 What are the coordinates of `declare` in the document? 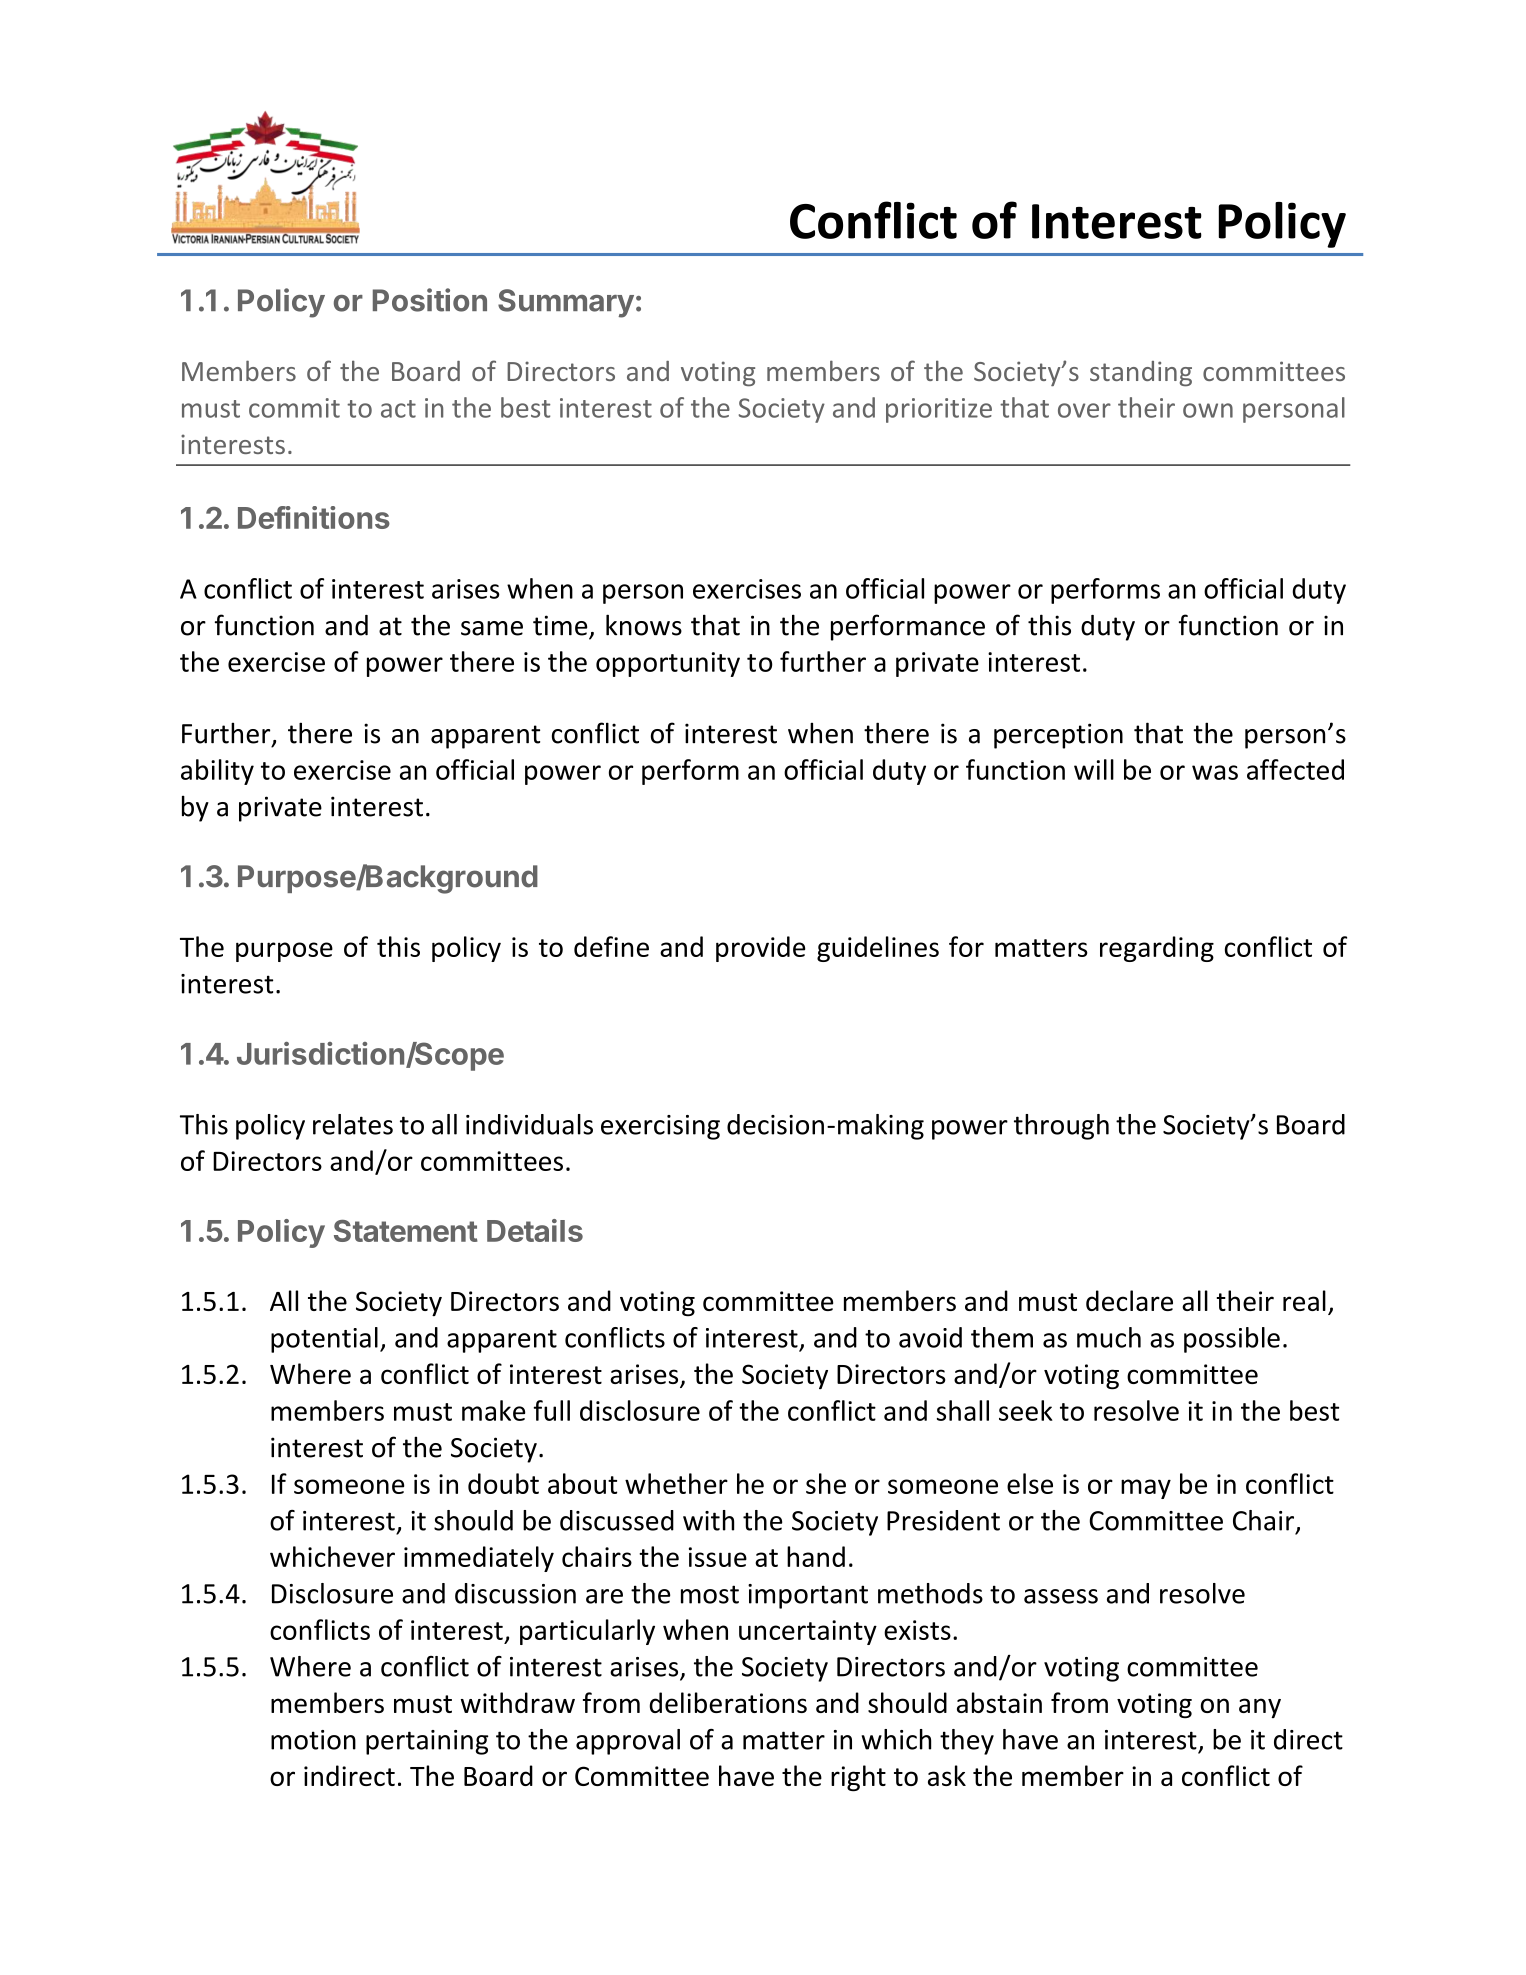 It's located at (1129, 1300).
